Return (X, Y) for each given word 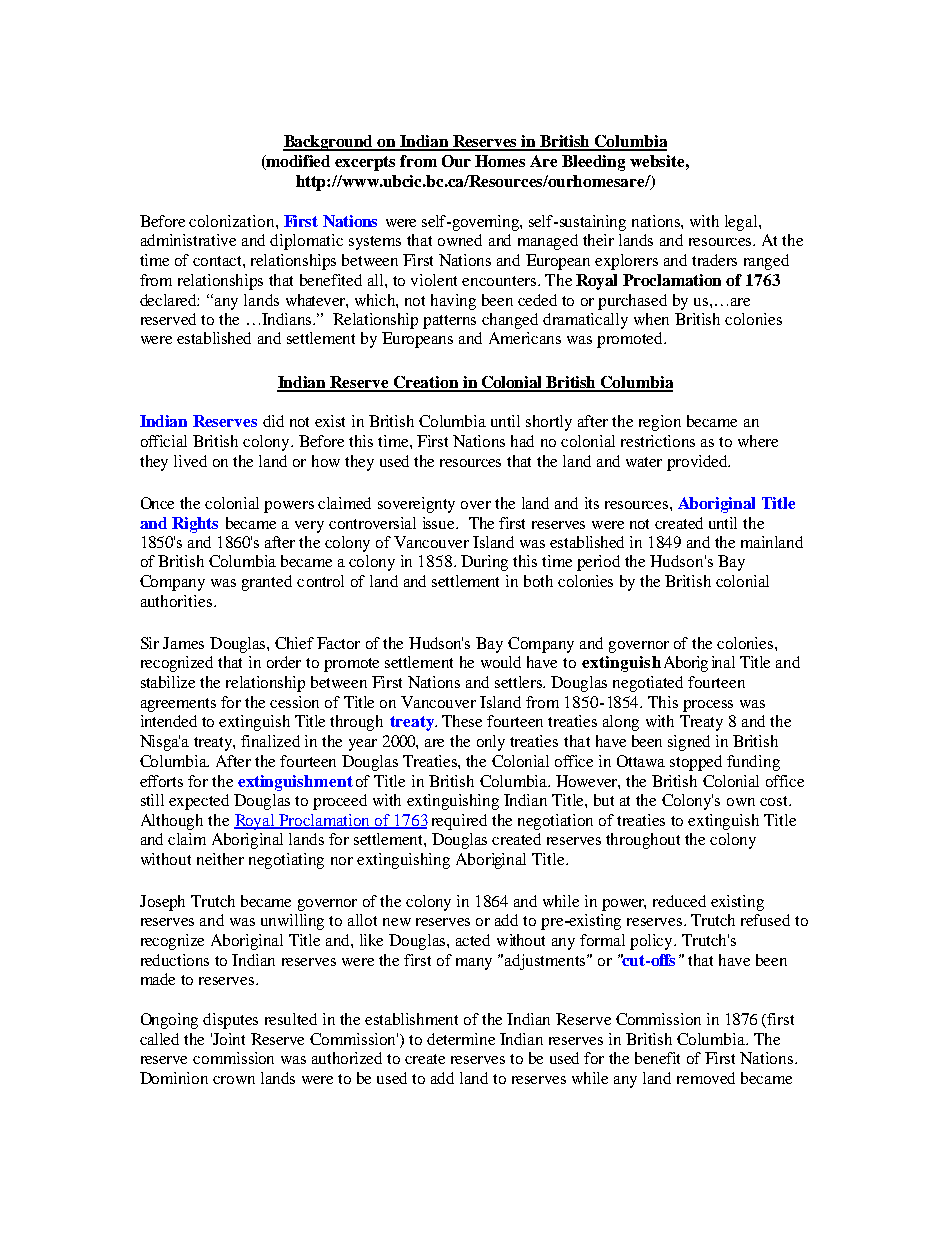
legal (742, 223)
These (462, 721)
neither (220, 859)
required (459, 822)
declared (169, 300)
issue (440, 523)
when (651, 319)
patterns (449, 322)
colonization (233, 221)
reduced (679, 901)
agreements (178, 705)
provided (698, 463)
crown (234, 1080)
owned (460, 240)
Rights (195, 525)
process (708, 706)
